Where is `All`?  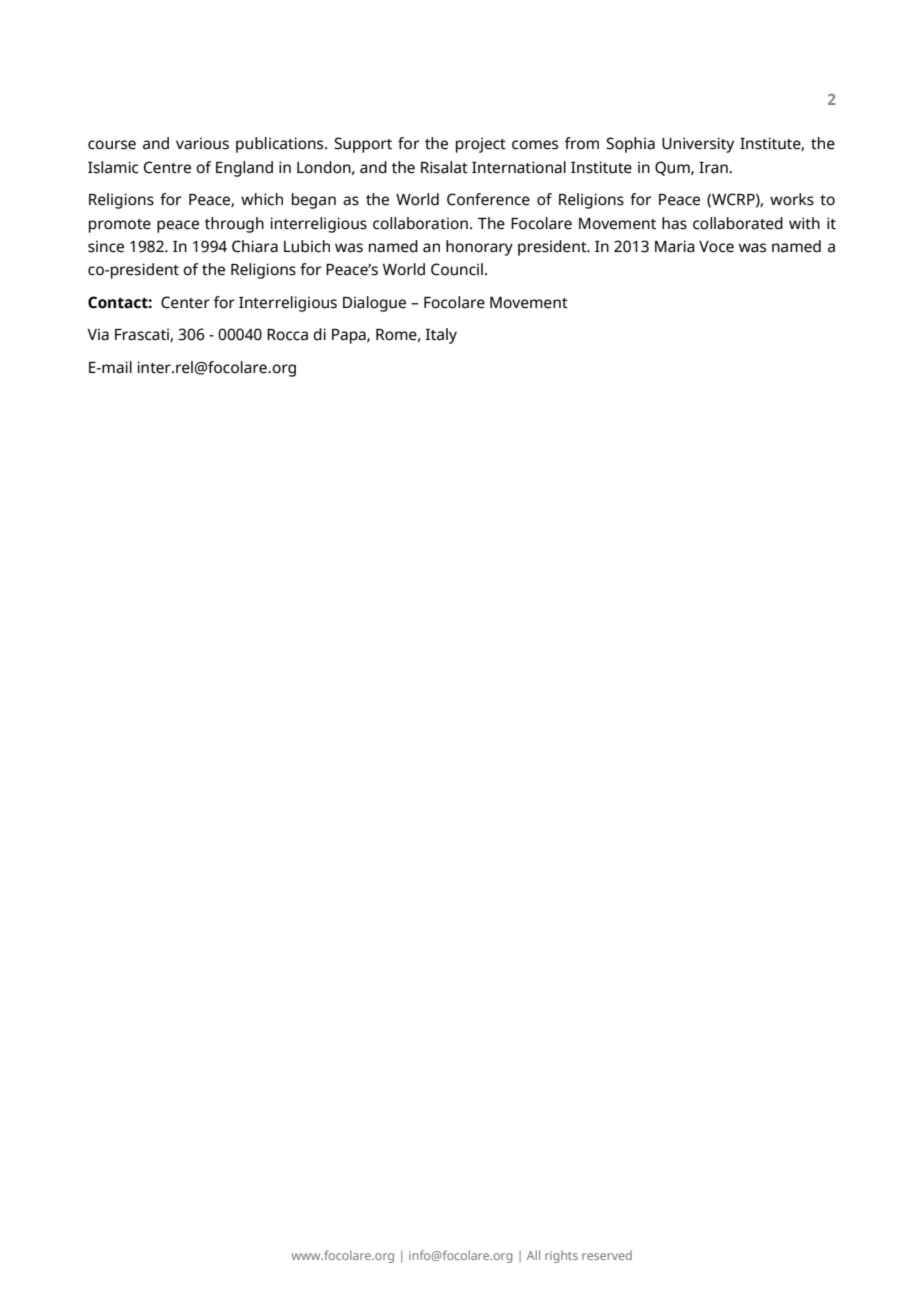
All is located at coordinates (533, 1255).
